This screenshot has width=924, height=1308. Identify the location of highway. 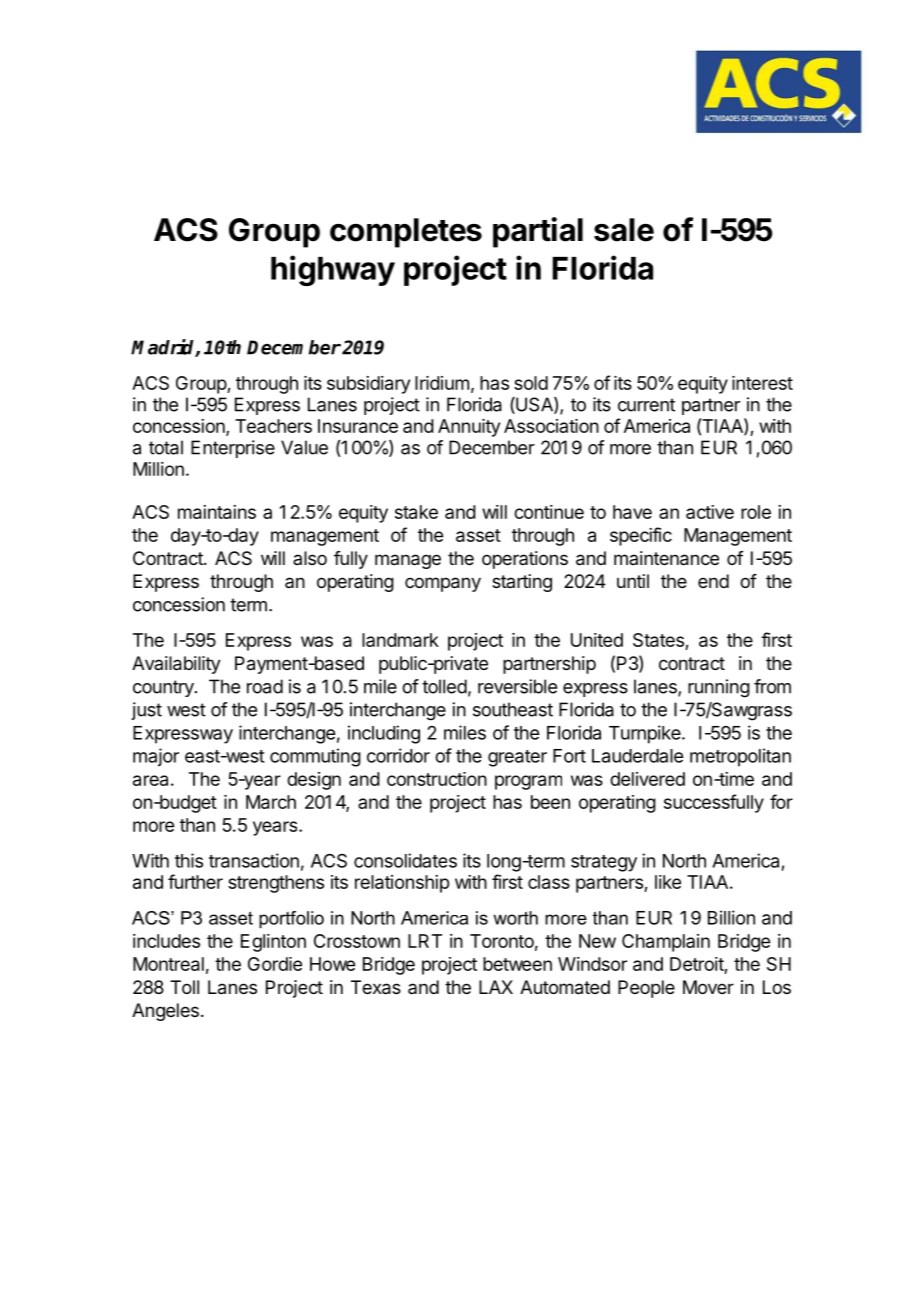
(333, 270).
